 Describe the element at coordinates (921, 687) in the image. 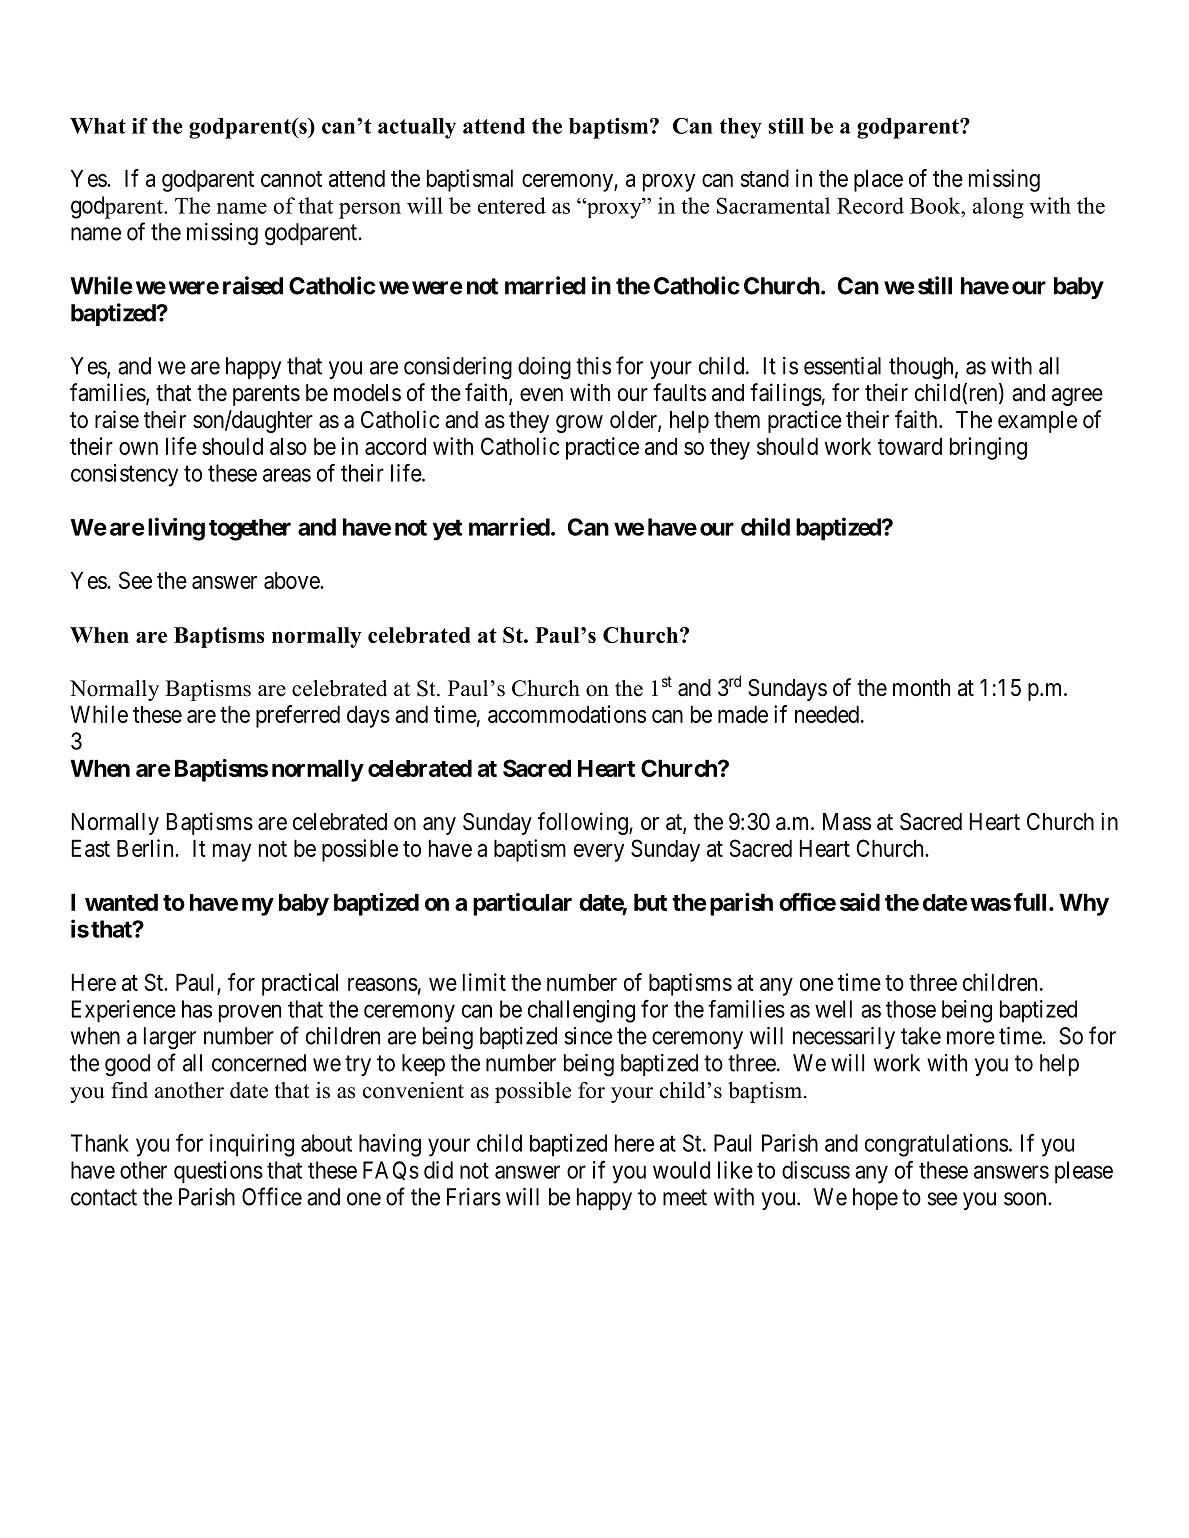

I see `month` at that location.
